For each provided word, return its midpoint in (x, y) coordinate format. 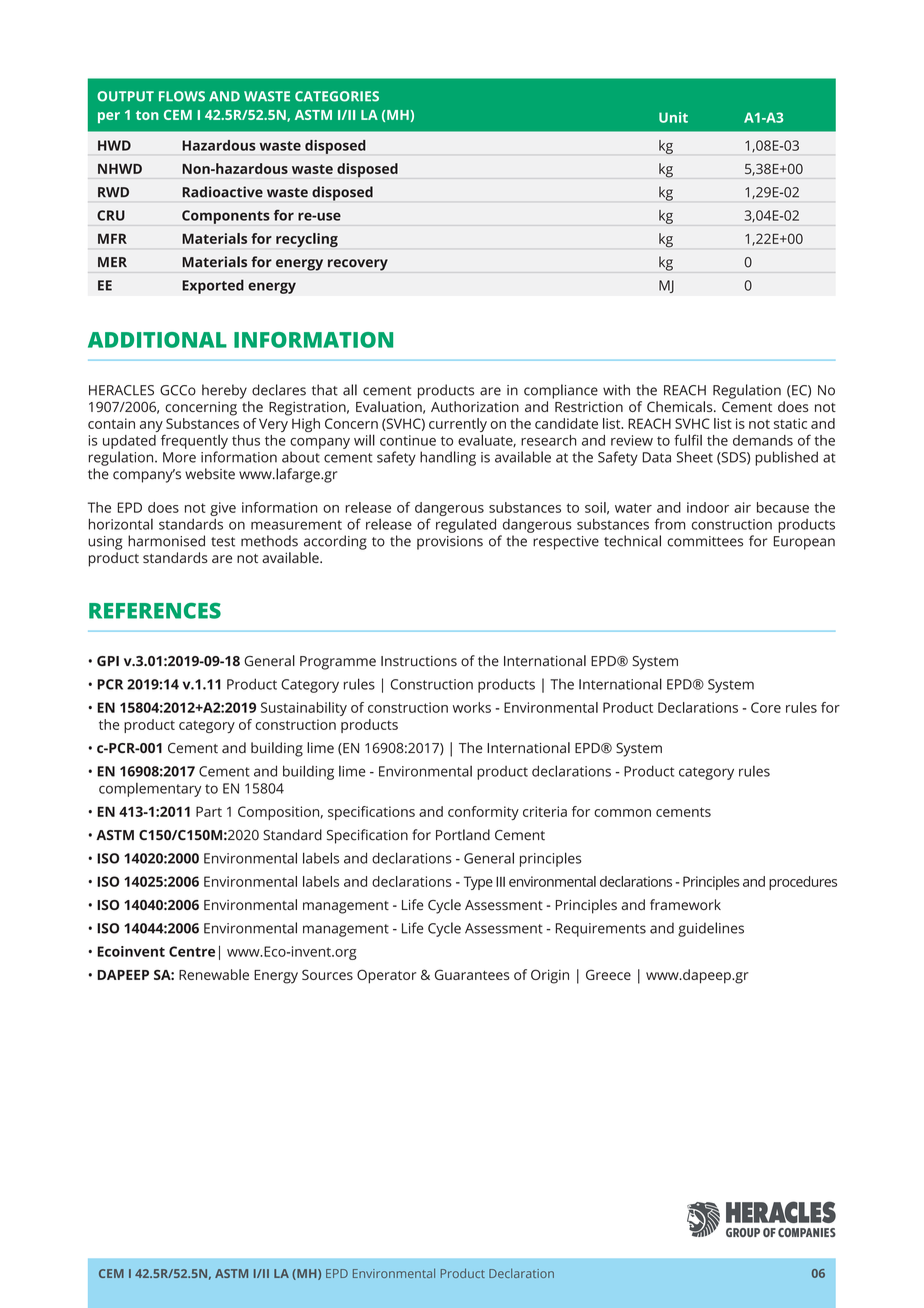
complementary (150, 790)
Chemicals (681, 406)
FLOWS (182, 96)
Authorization (475, 406)
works (472, 707)
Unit (673, 117)
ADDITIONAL (157, 340)
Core (766, 707)
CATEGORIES (337, 96)
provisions (450, 543)
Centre (192, 951)
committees (705, 541)
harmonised (166, 541)
